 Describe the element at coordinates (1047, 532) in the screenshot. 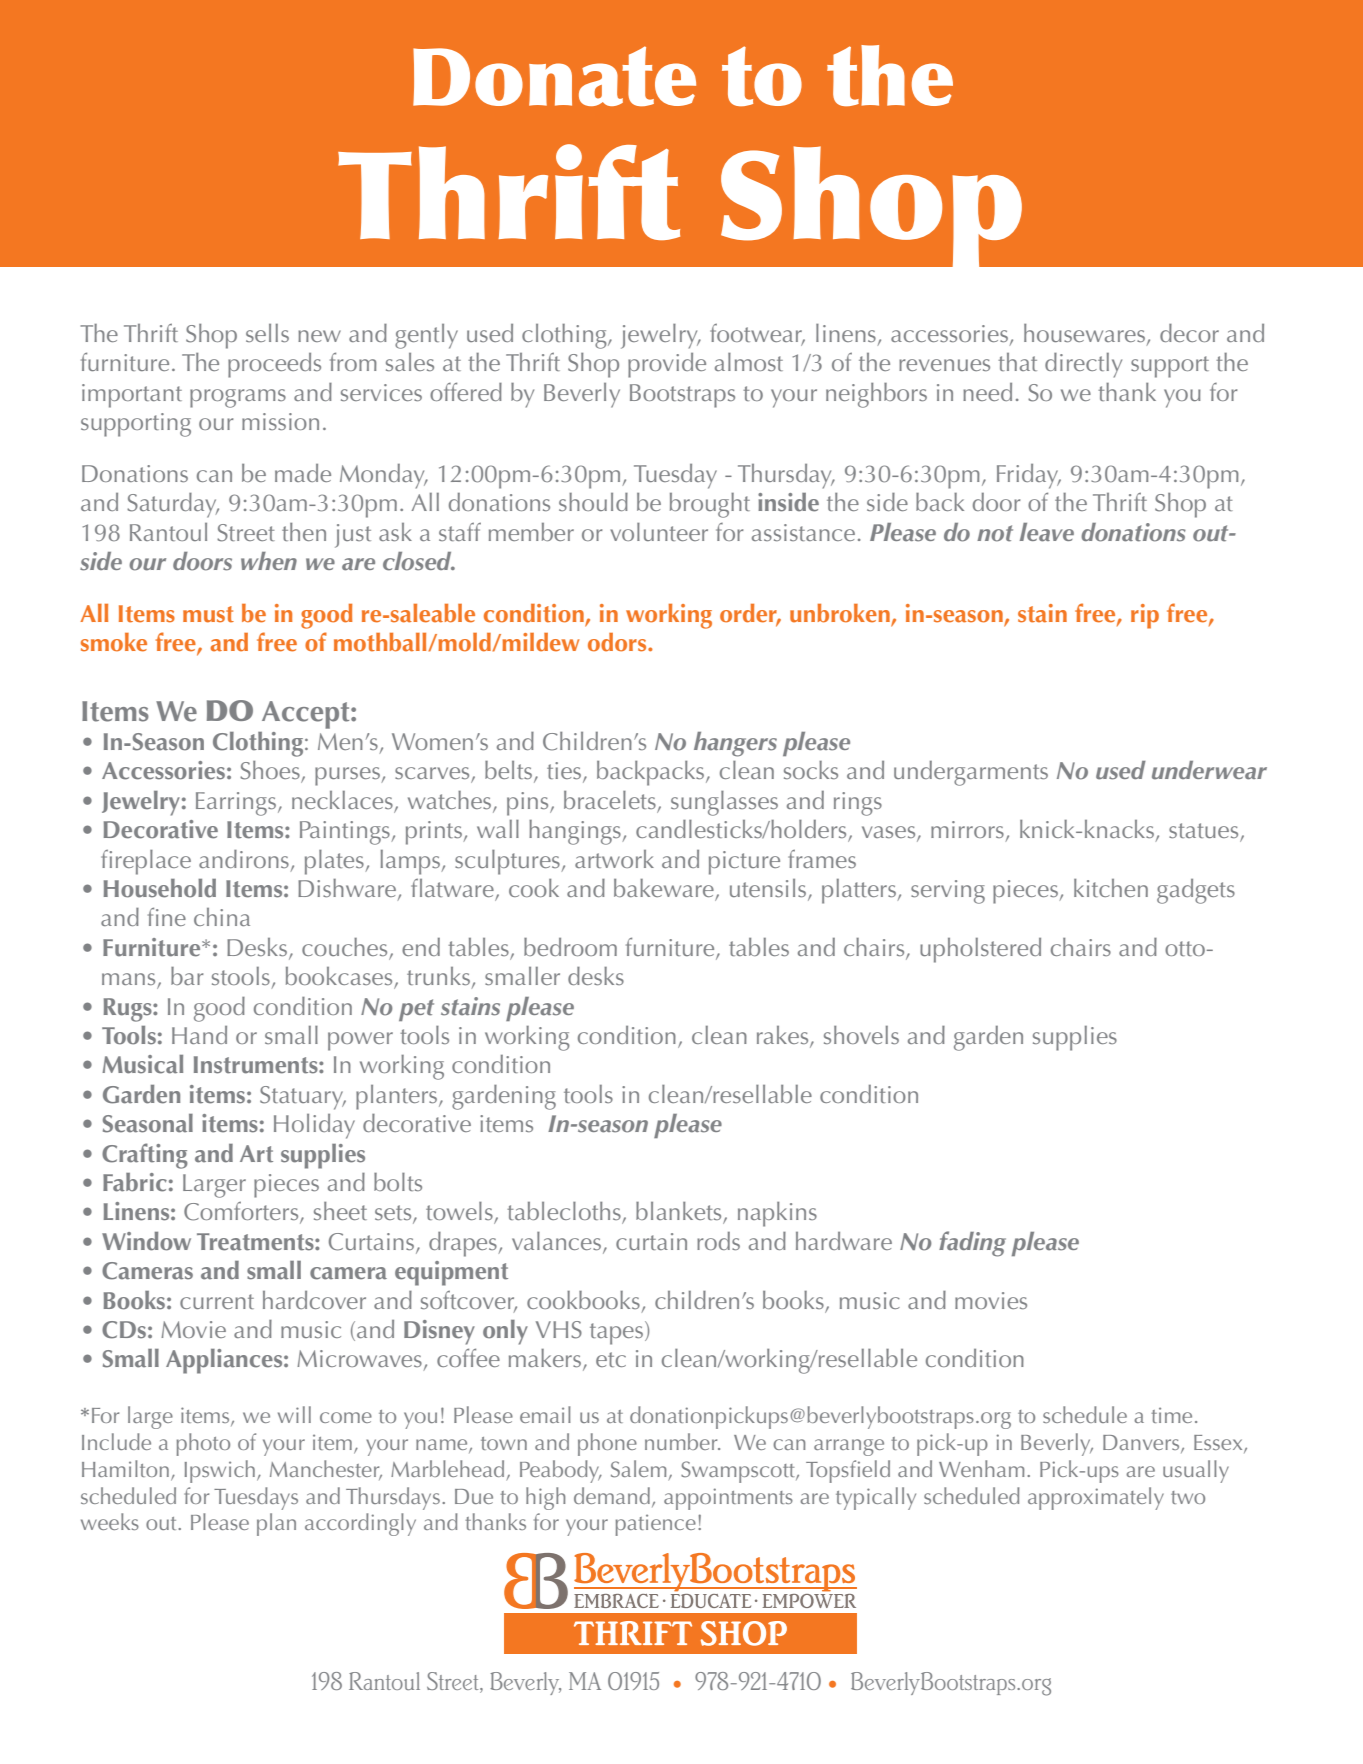

I see `leave` at that location.
